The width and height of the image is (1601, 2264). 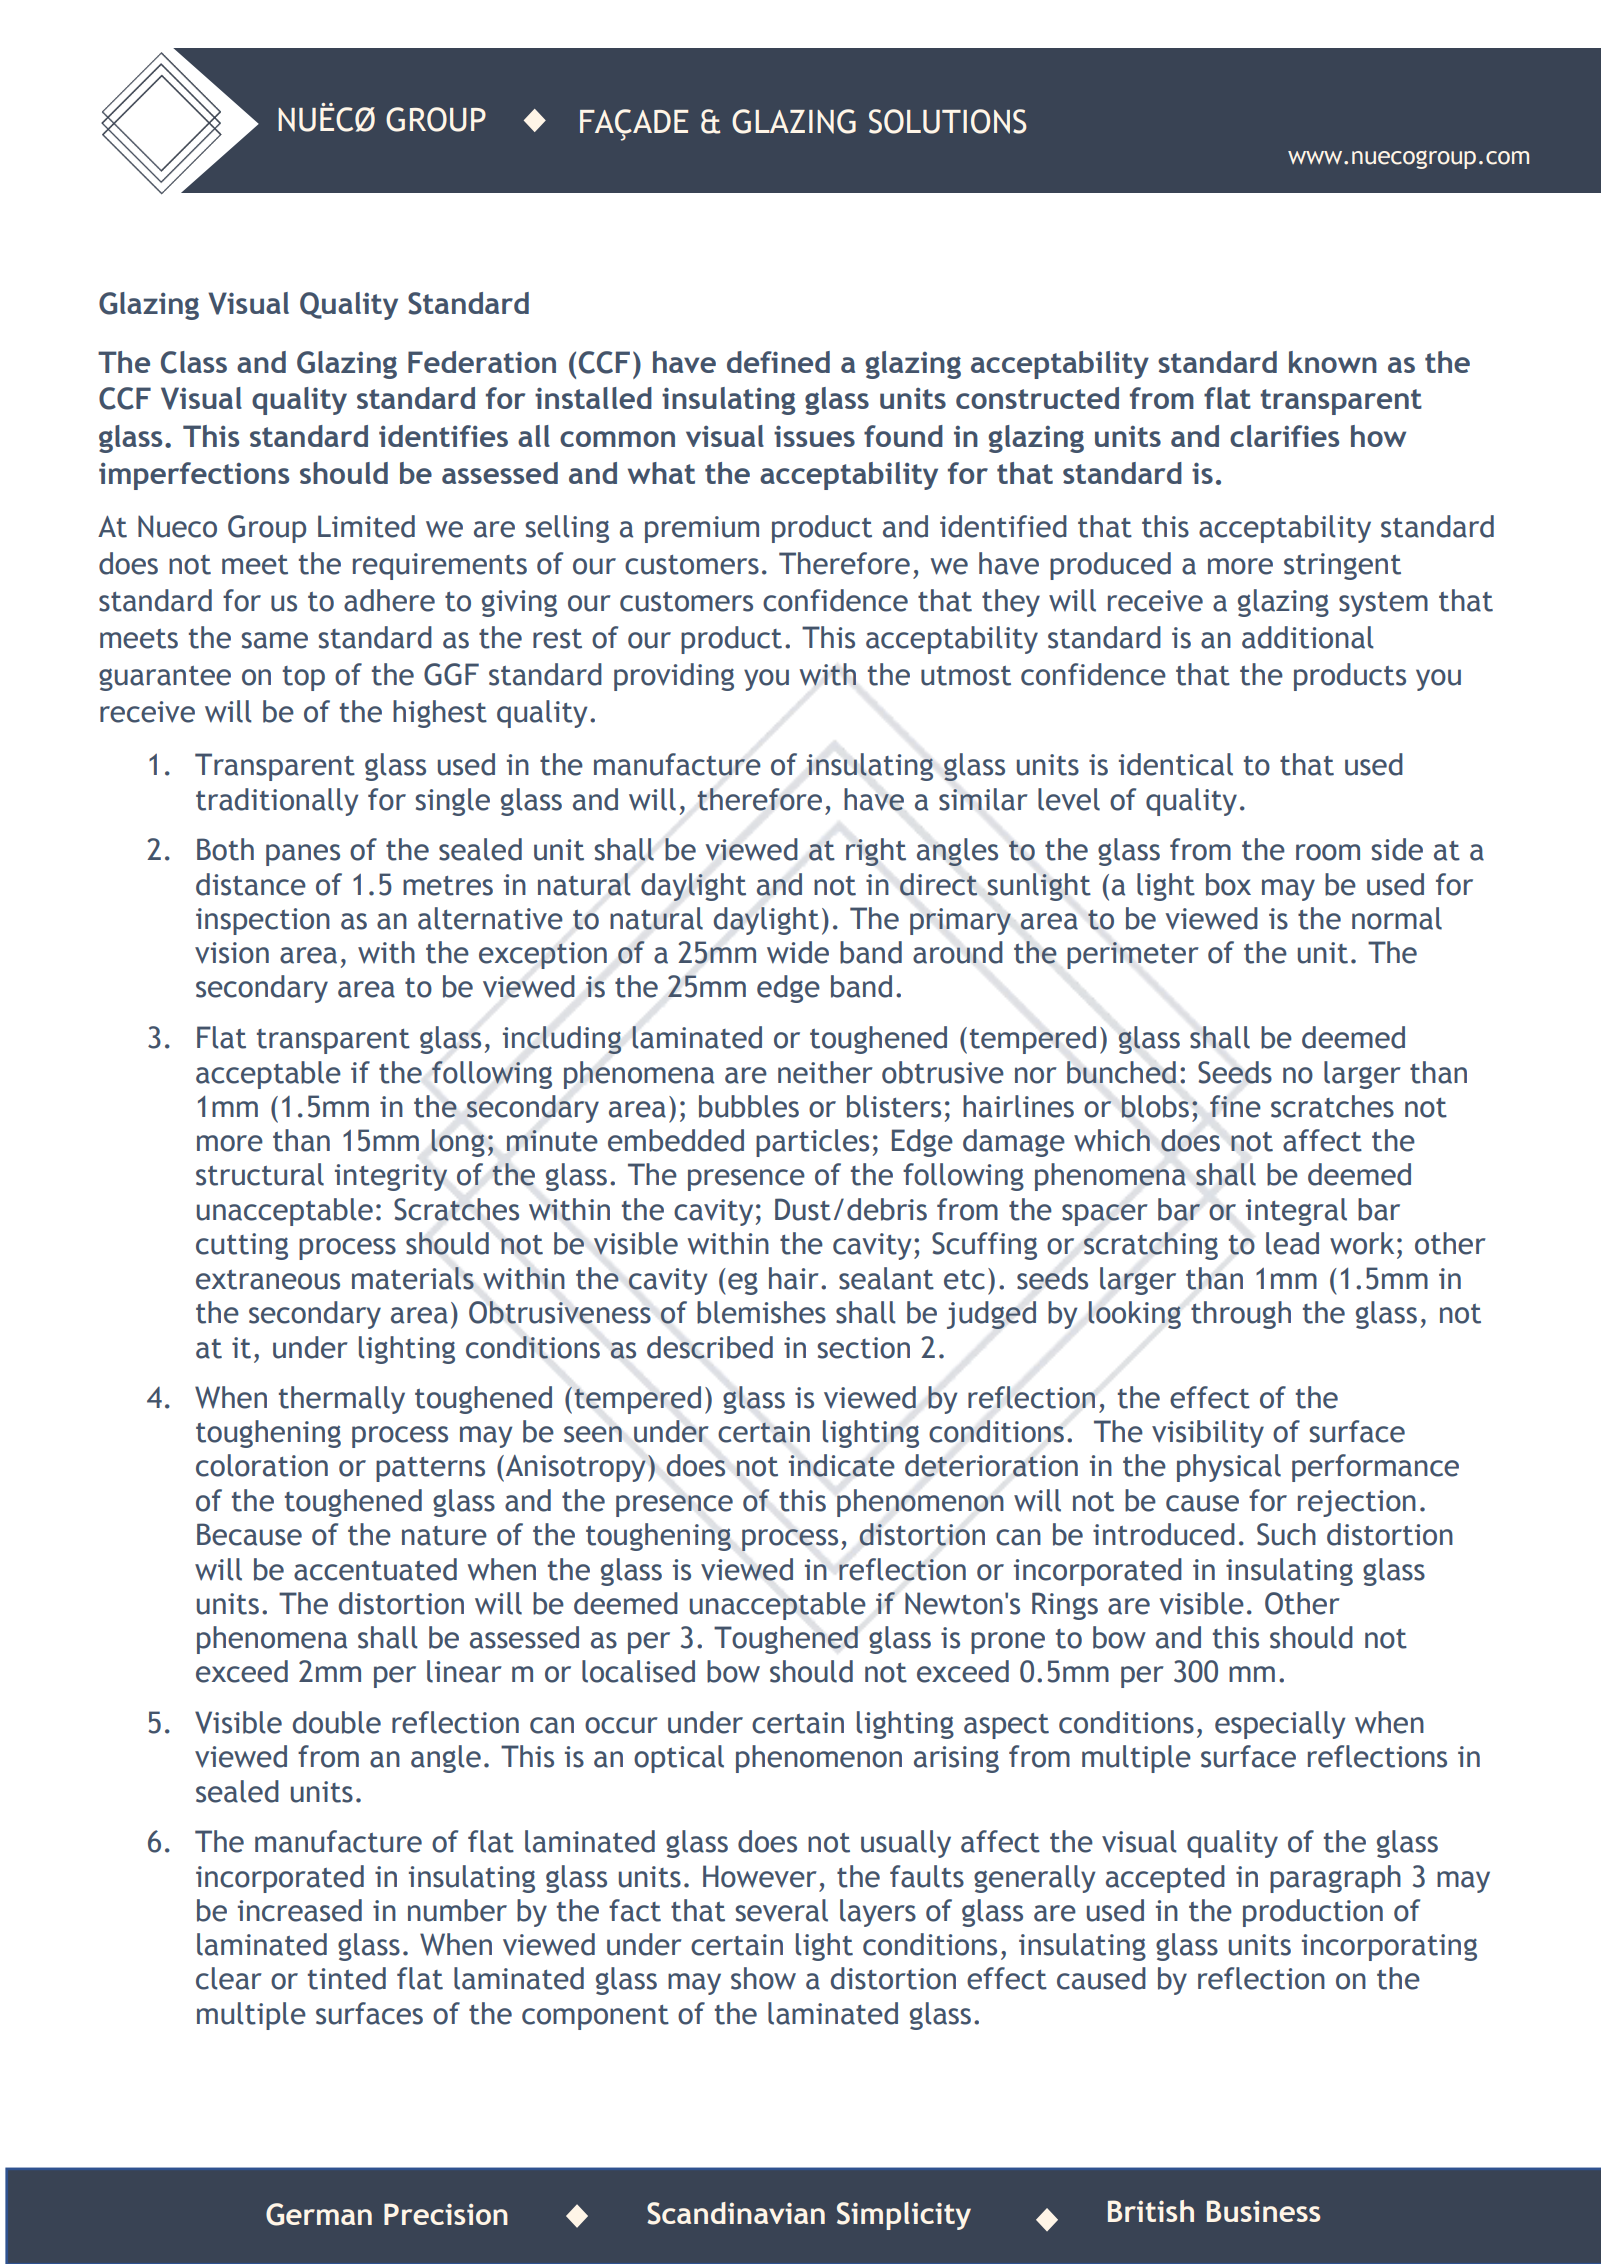 I want to click on double, so click(x=337, y=1722).
